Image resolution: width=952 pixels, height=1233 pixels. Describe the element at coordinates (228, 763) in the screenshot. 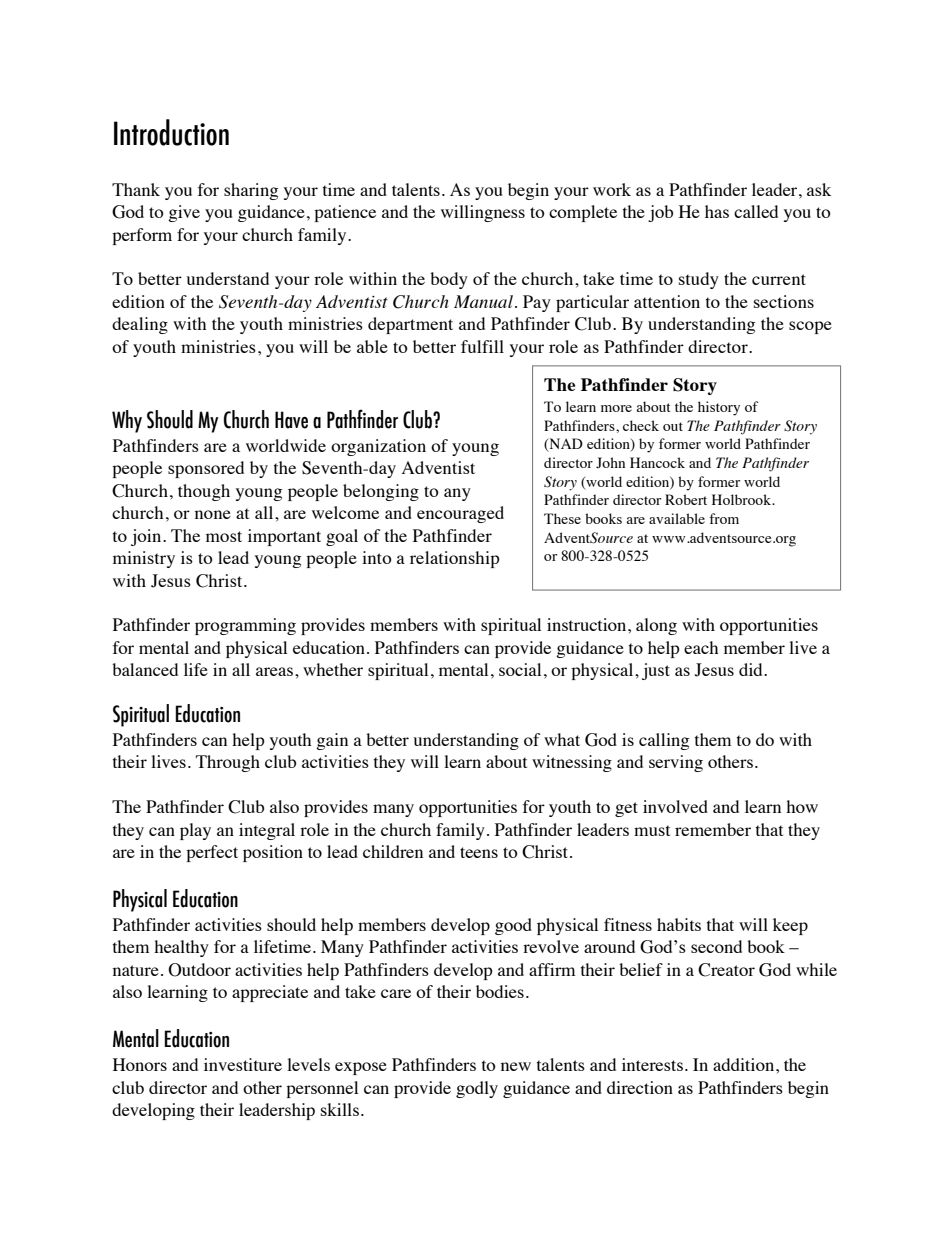

I see `Through` at that location.
